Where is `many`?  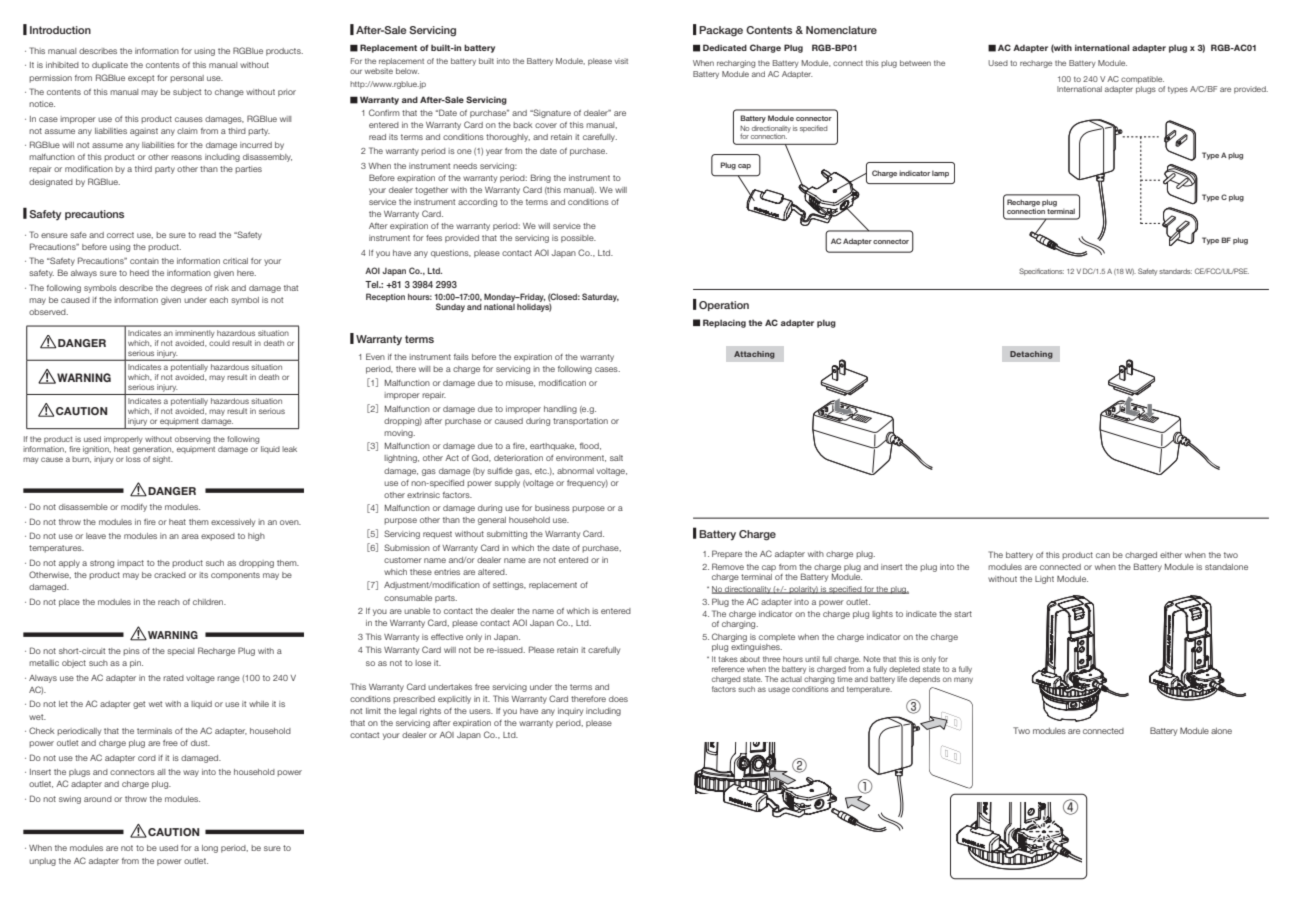 many is located at coordinates (963, 680).
